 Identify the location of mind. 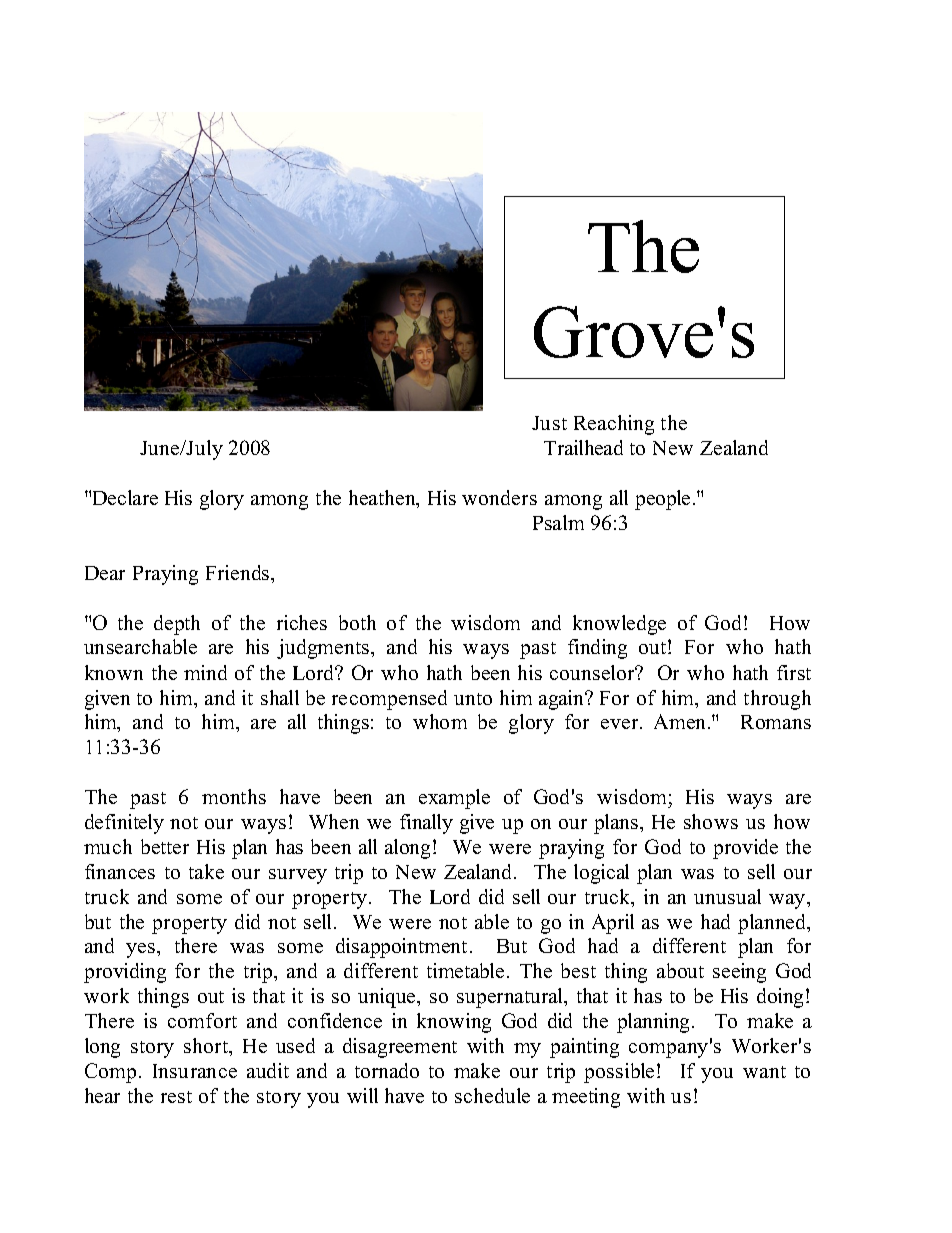
(205, 672).
